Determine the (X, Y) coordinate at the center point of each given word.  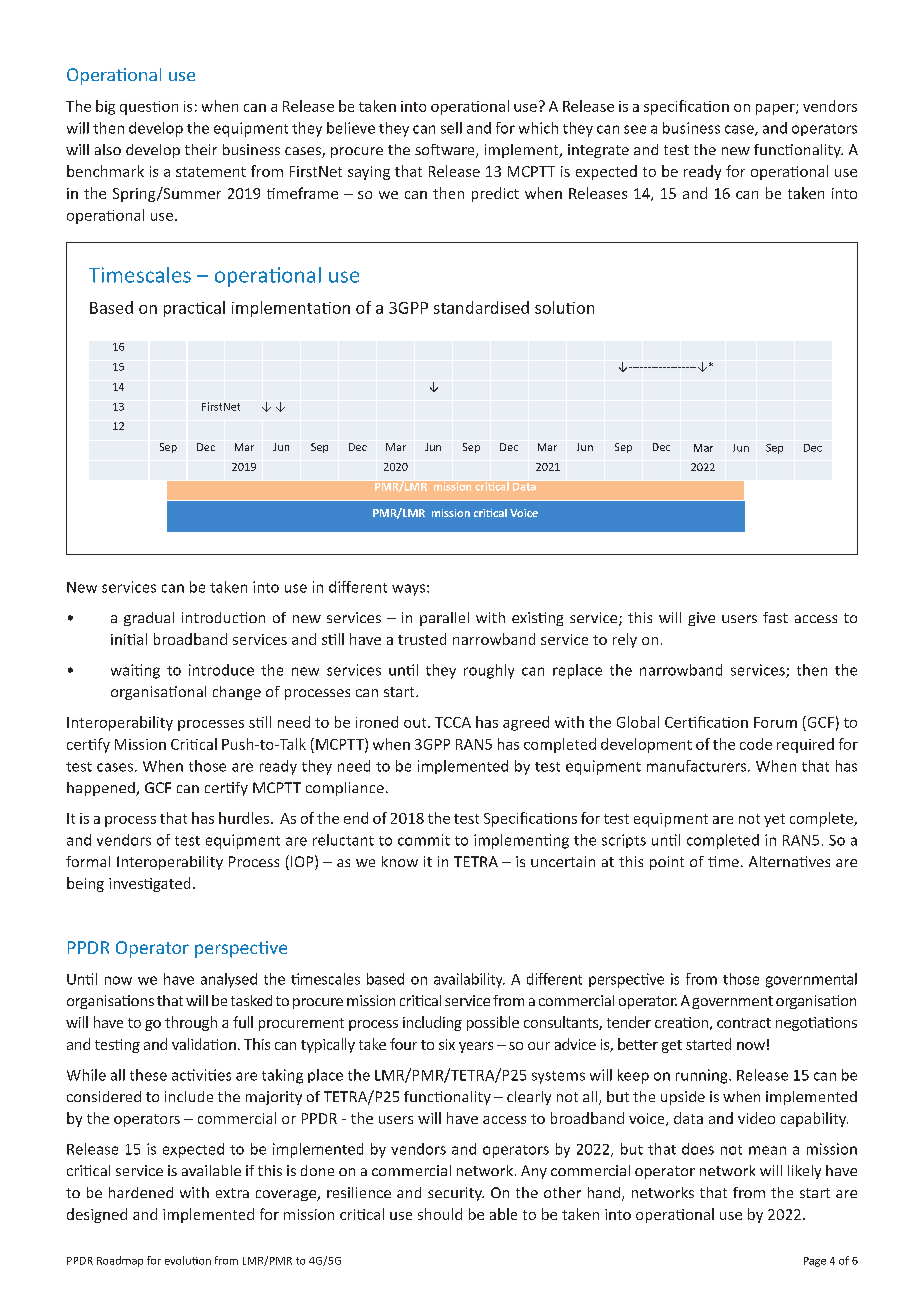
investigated (149, 884)
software (446, 151)
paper (776, 109)
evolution (188, 1260)
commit (424, 840)
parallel (444, 619)
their (201, 149)
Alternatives (789, 861)
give (701, 619)
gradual (149, 619)
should (440, 1214)
